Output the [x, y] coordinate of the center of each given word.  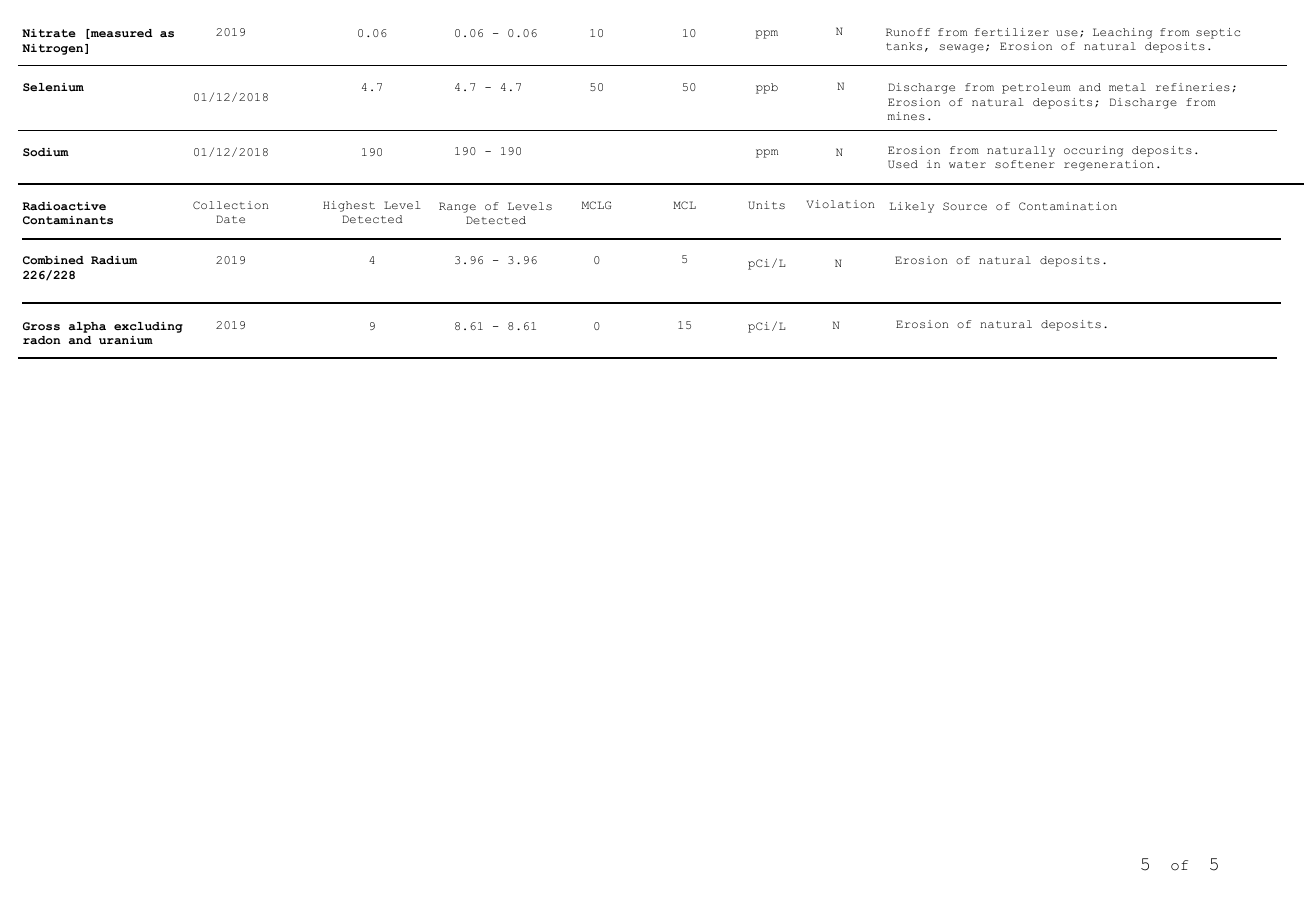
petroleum [1036, 88]
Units [766, 205]
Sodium [46, 152]
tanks [904, 46]
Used [903, 164]
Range [457, 207]
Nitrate [49, 33]
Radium [114, 260]
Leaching [1122, 33]
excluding [148, 327]
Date [230, 219]
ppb [767, 88]
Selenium [53, 87]
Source [965, 206]
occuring [1093, 151]
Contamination [1068, 206]
